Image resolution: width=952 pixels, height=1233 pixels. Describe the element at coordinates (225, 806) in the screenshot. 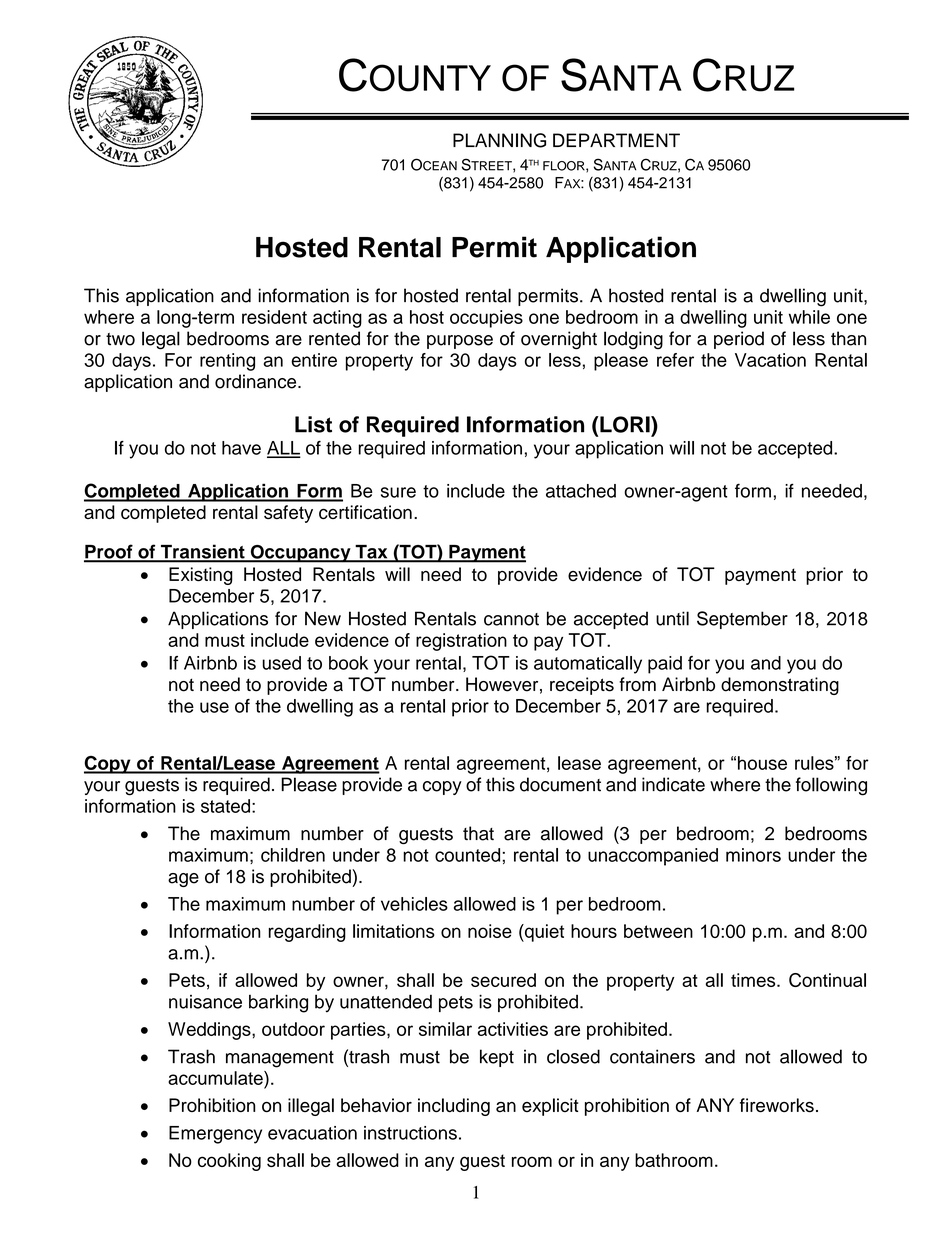

I see `stated` at that location.
